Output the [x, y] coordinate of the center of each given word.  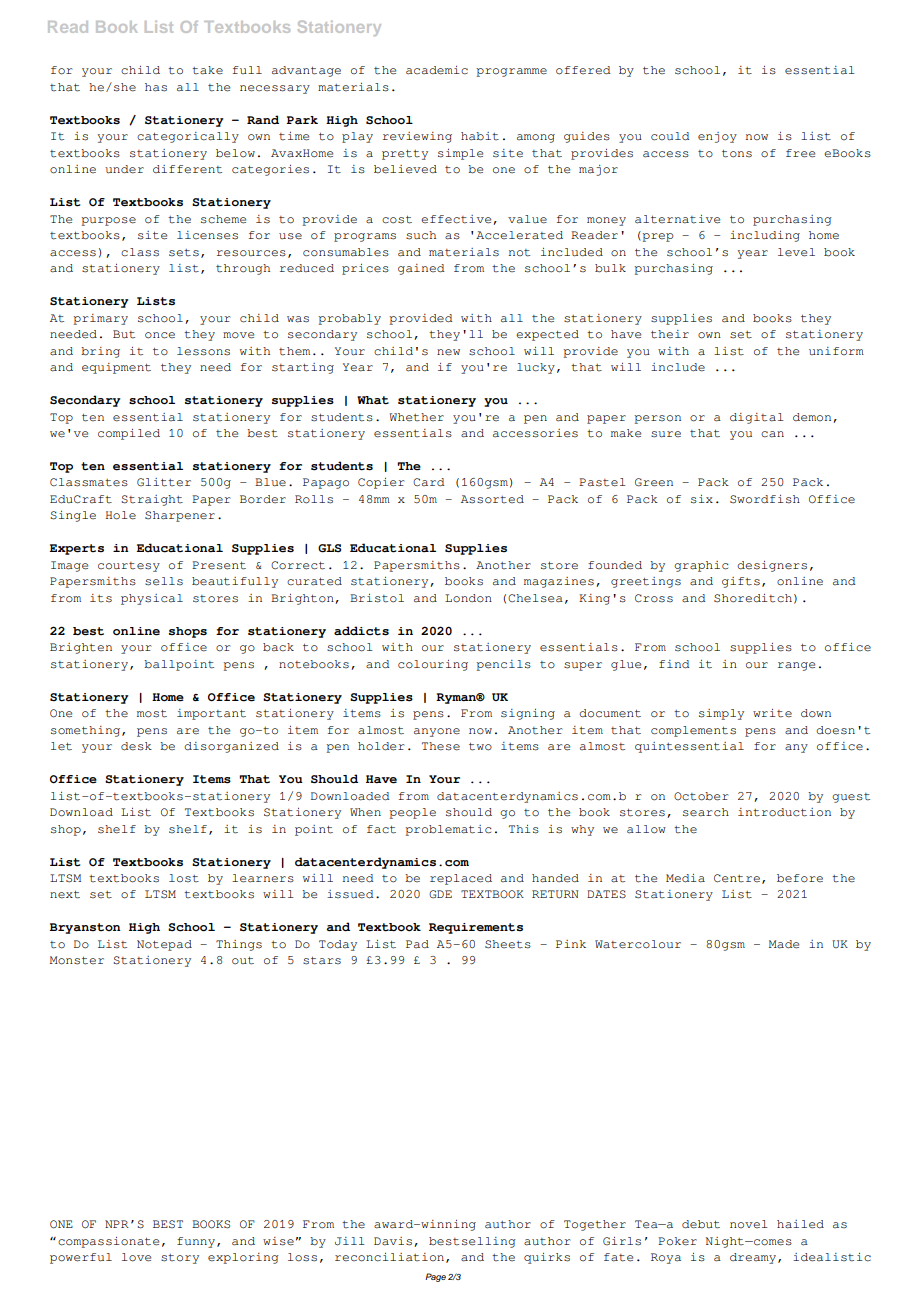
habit [480, 136]
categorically [188, 137]
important [211, 714]
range [796, 666]
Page [435, 1277]
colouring [433, 665]
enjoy [717, 137]
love [136, 1257]
